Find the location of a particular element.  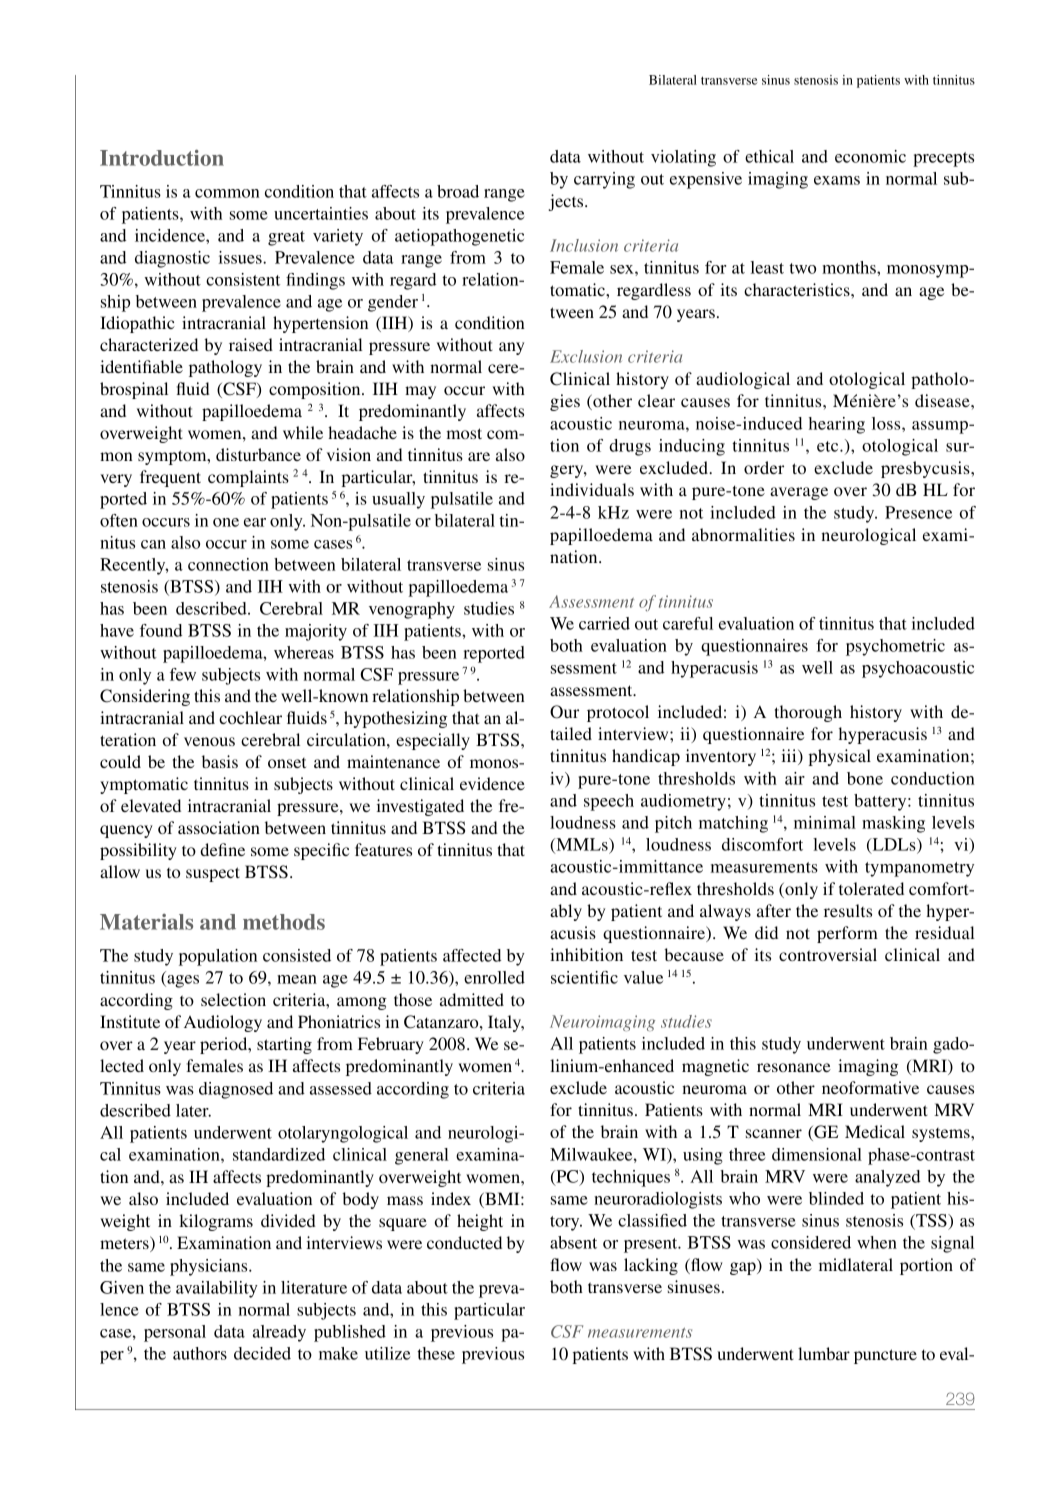

common is located at coordinates (227, 193).
